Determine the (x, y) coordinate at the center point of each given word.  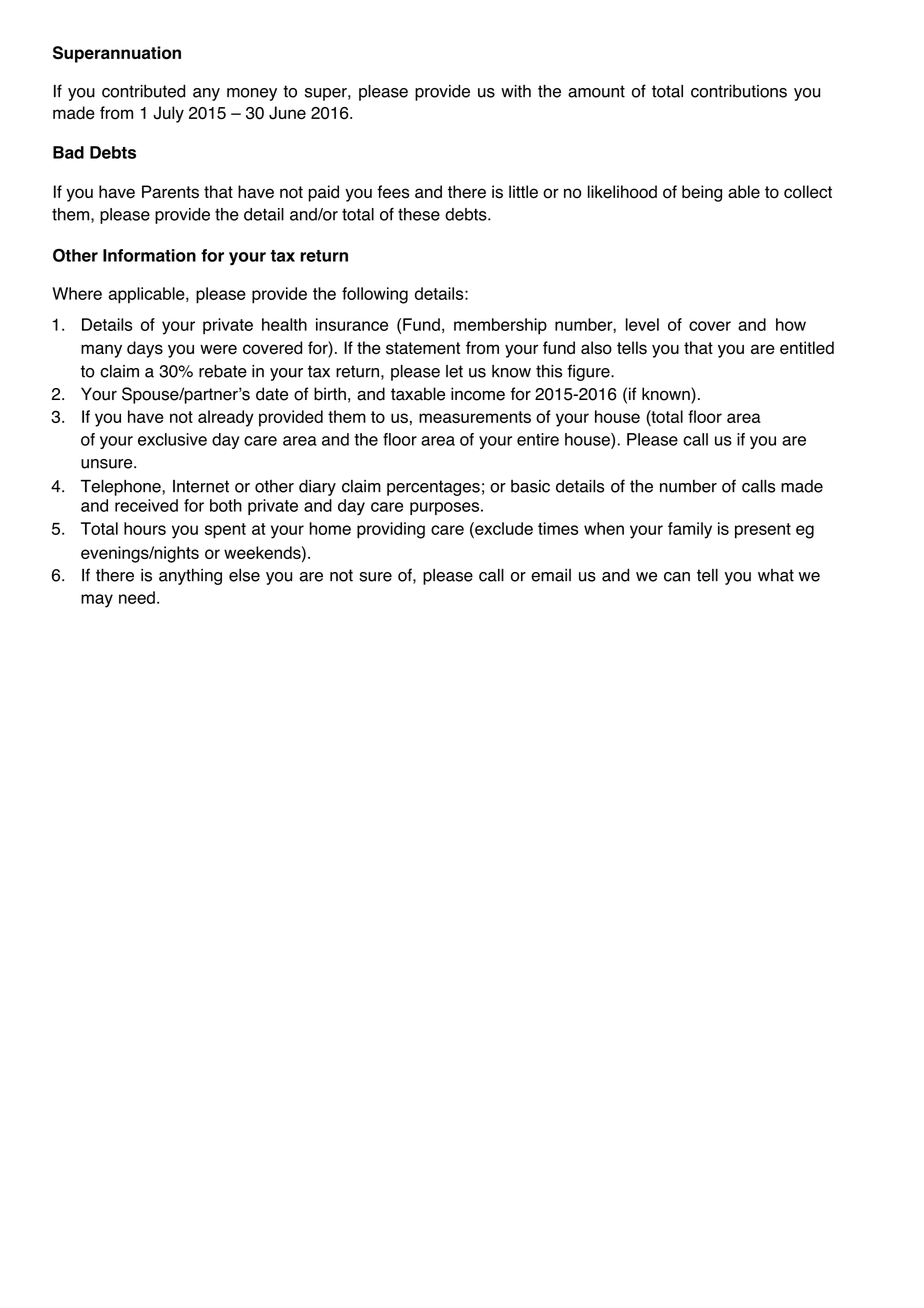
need (137, 597)
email (551, 575)
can (677, 577)
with (516, 91)
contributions (739, 91)
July (168, 114)
